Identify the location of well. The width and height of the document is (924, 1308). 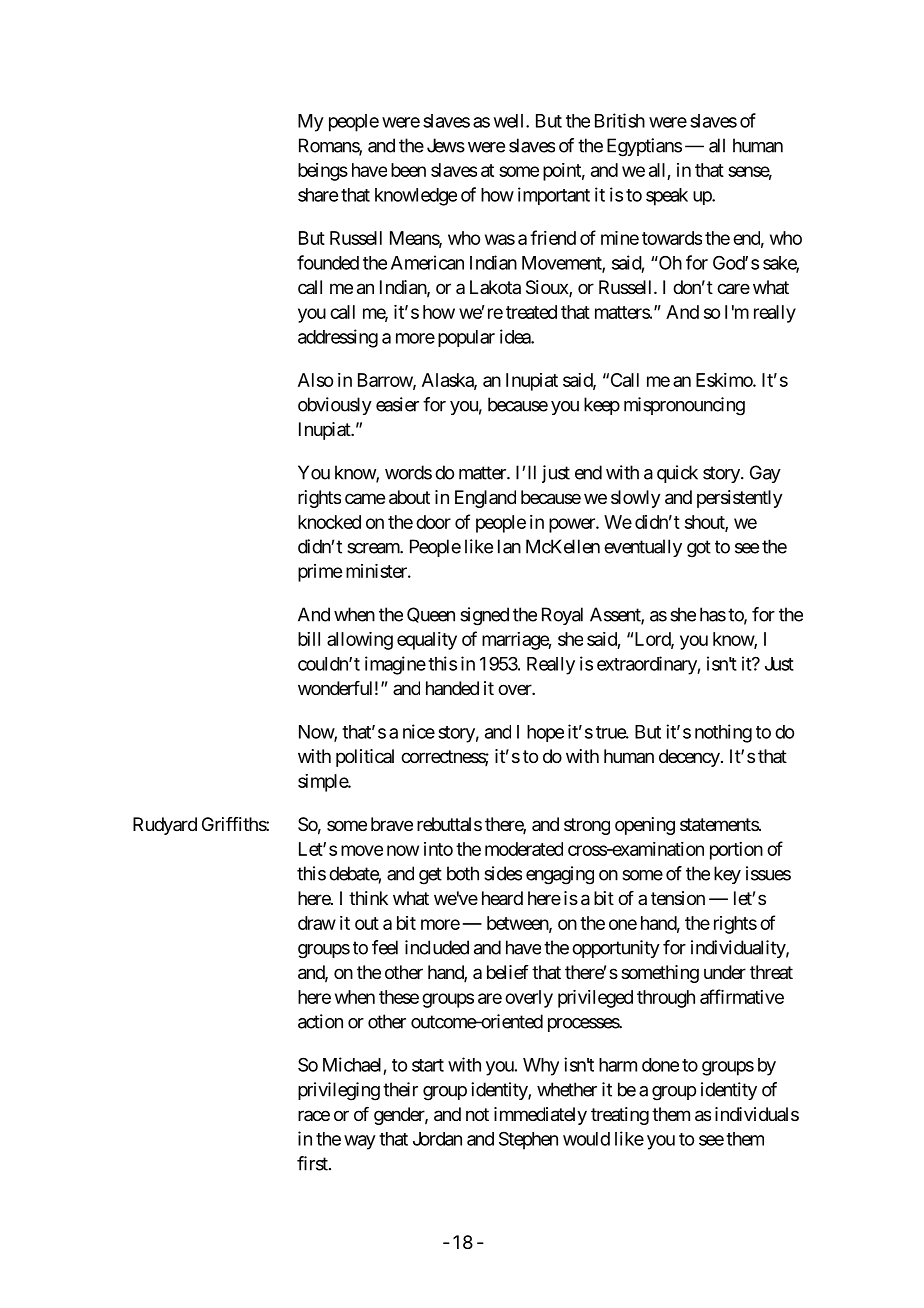
(510, 121).
